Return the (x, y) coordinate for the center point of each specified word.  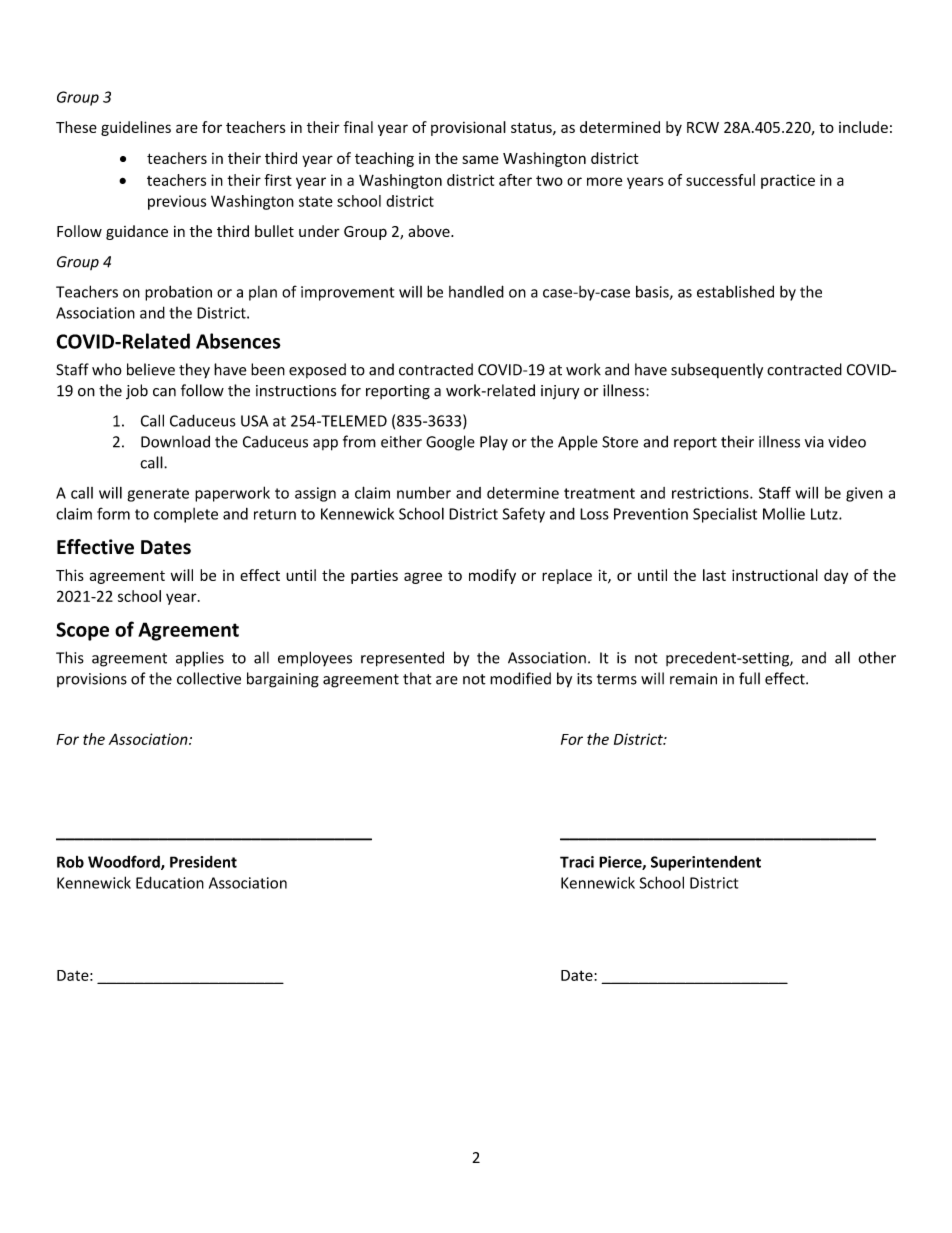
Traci (577, 862)
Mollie (784, 513)
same (480, 159)
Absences (238, 341)
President (203, 862)
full (749, 678)
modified (520, 678)
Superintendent (706, 863)
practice (788, 181)
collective (209, 678)
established (735, 291)
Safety (524, 515)
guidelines (136, 128)
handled (476, 291)
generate (158, 495)
